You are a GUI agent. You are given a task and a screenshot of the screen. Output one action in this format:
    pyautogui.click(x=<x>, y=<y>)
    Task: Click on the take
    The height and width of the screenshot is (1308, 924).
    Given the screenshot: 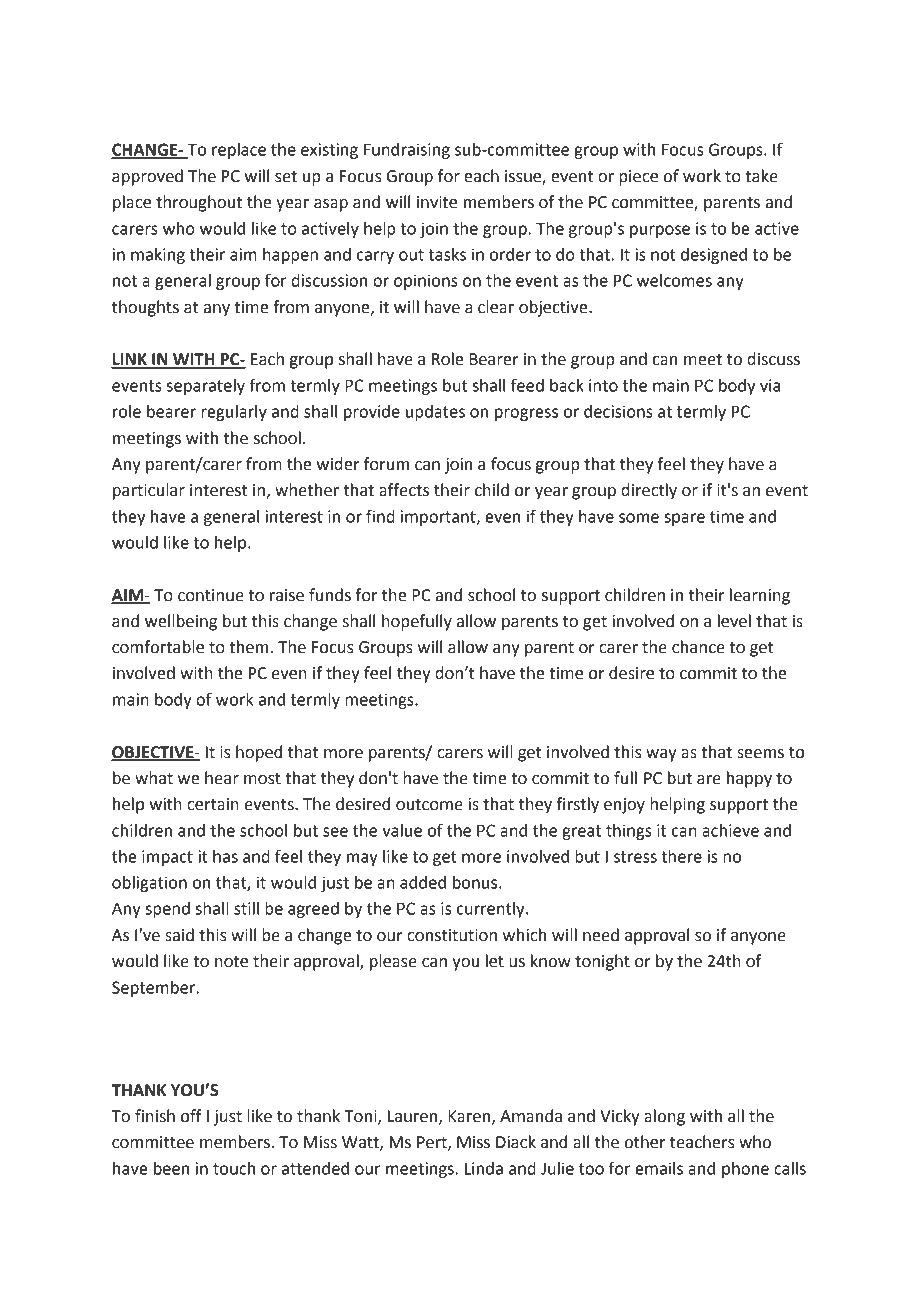 What is the action you would take?
    pyautogui.click(x=761, y=176)
